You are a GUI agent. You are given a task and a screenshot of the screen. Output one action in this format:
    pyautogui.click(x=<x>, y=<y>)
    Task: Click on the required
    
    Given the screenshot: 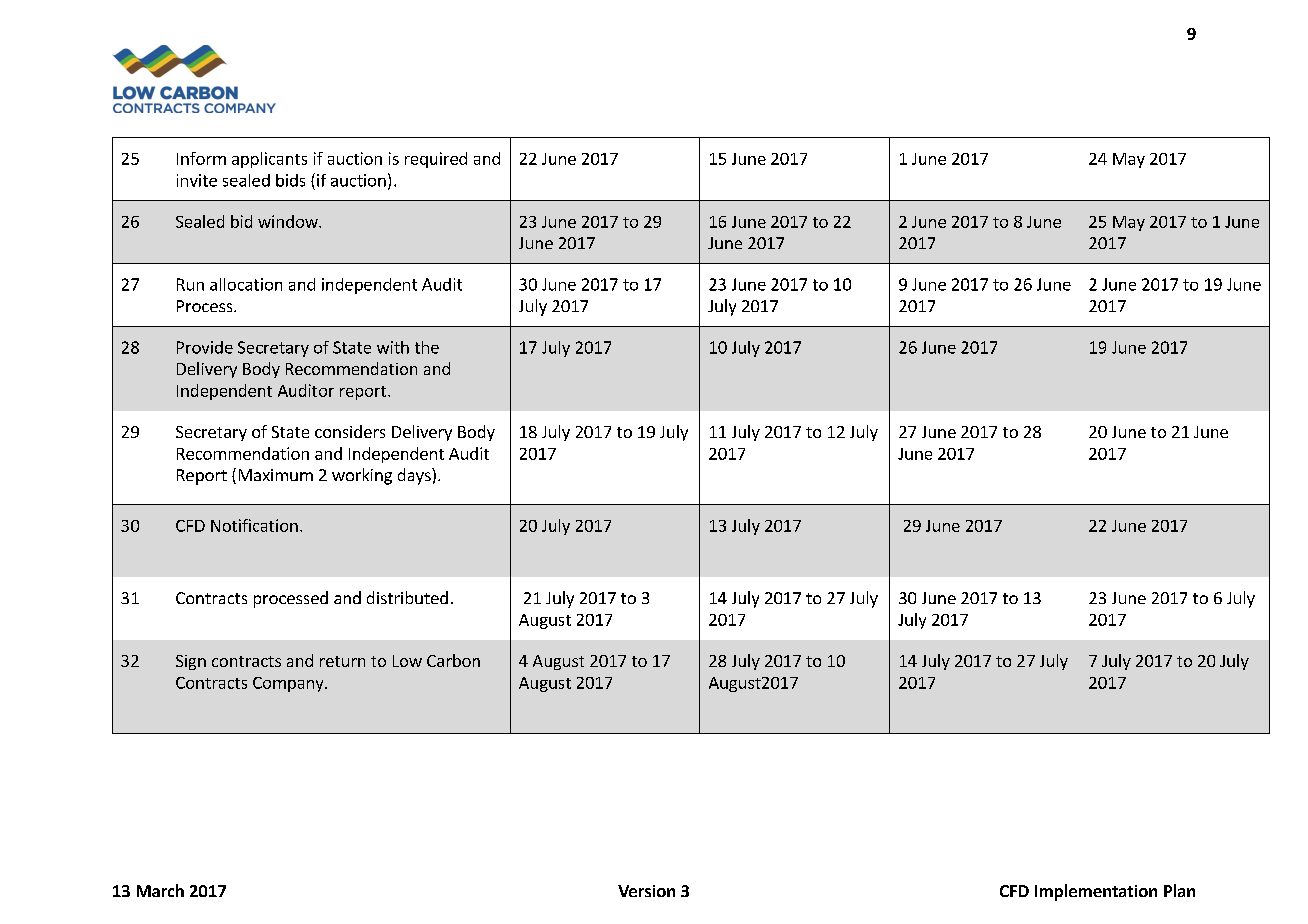 What is the action you would take?
    pyautogui.click(x=436, y=160)
